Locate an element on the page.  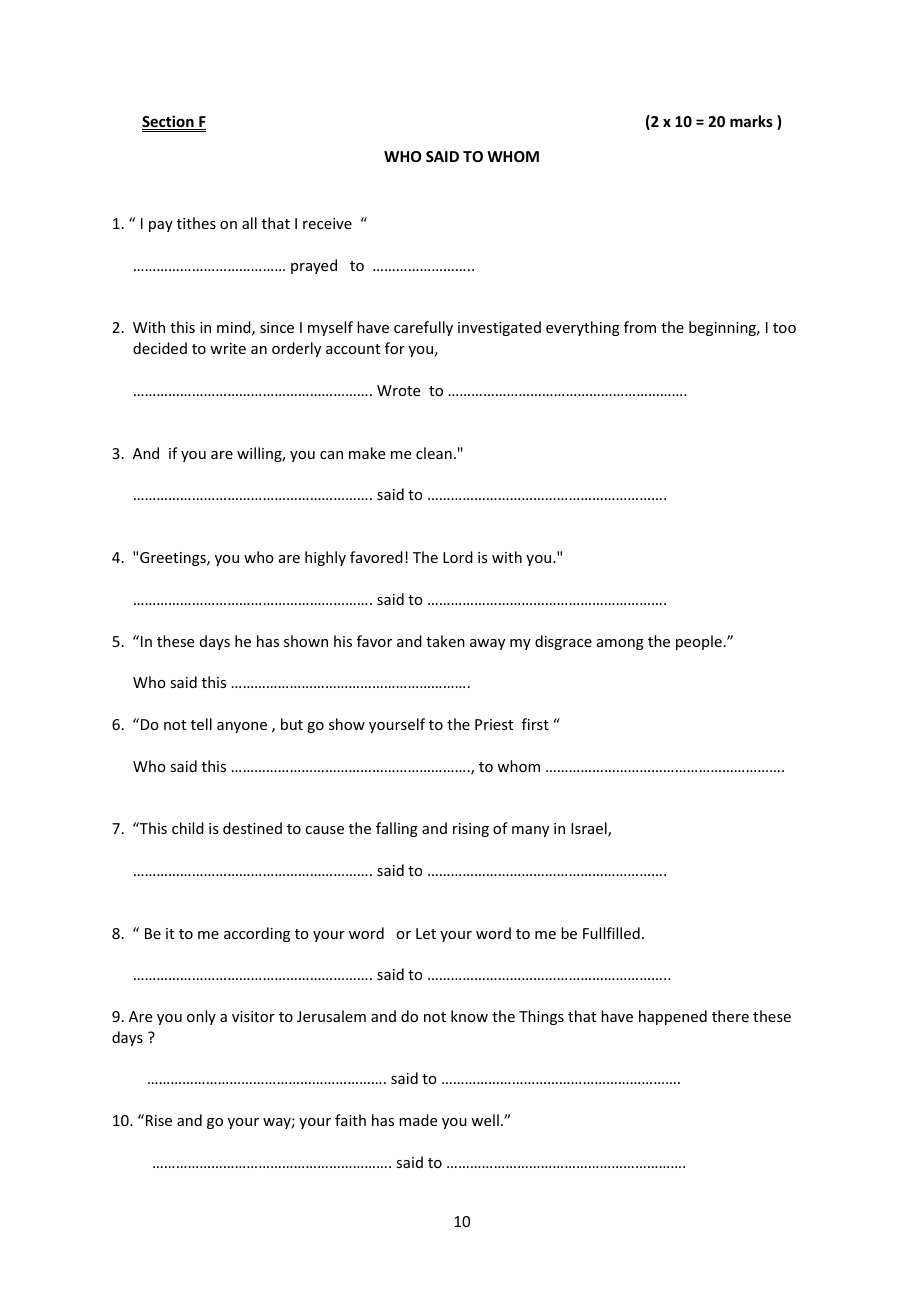
Rise is located at coordinates (159, 1120).
